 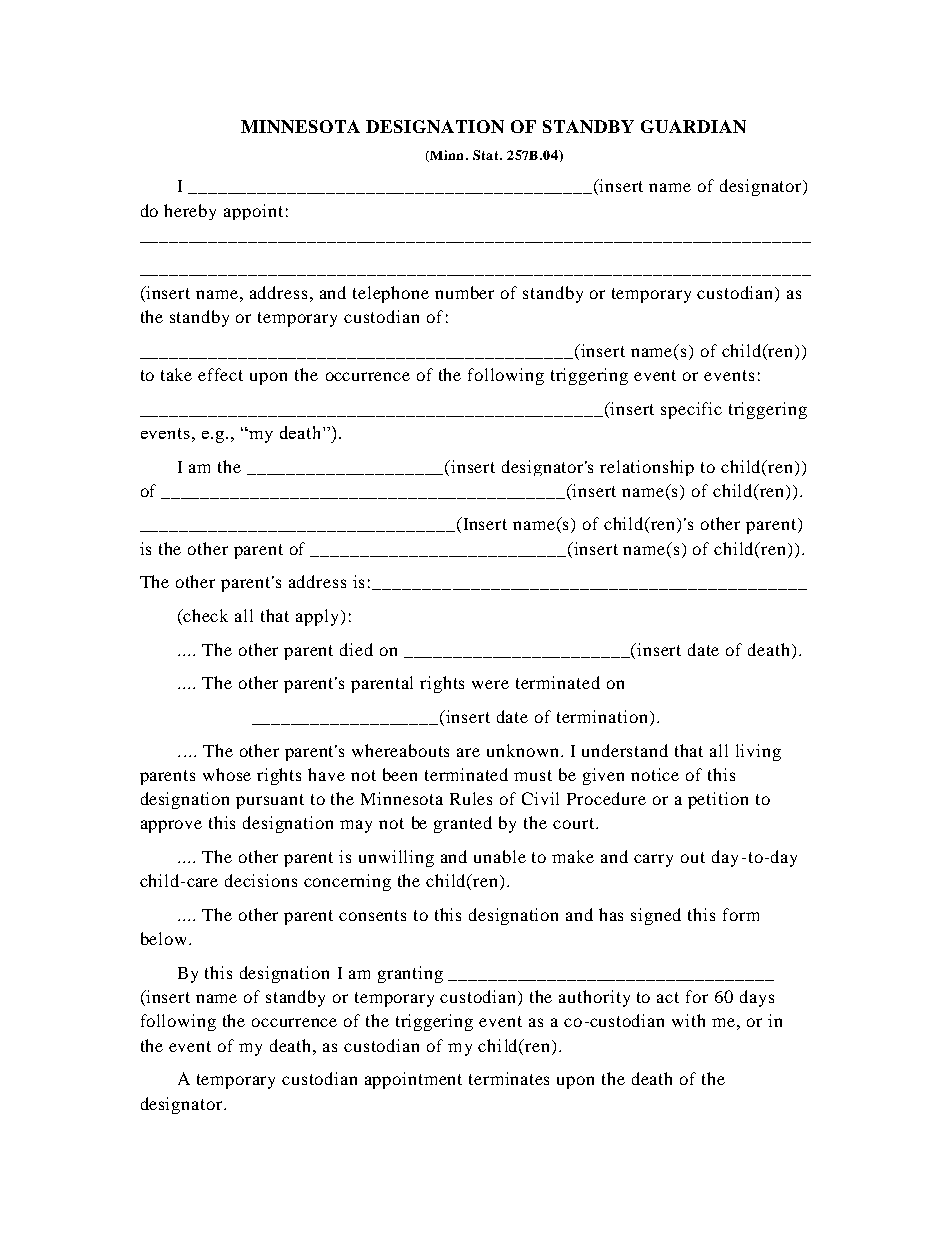 I want to click on GUARDIAN, so click(x=693, y=126).
